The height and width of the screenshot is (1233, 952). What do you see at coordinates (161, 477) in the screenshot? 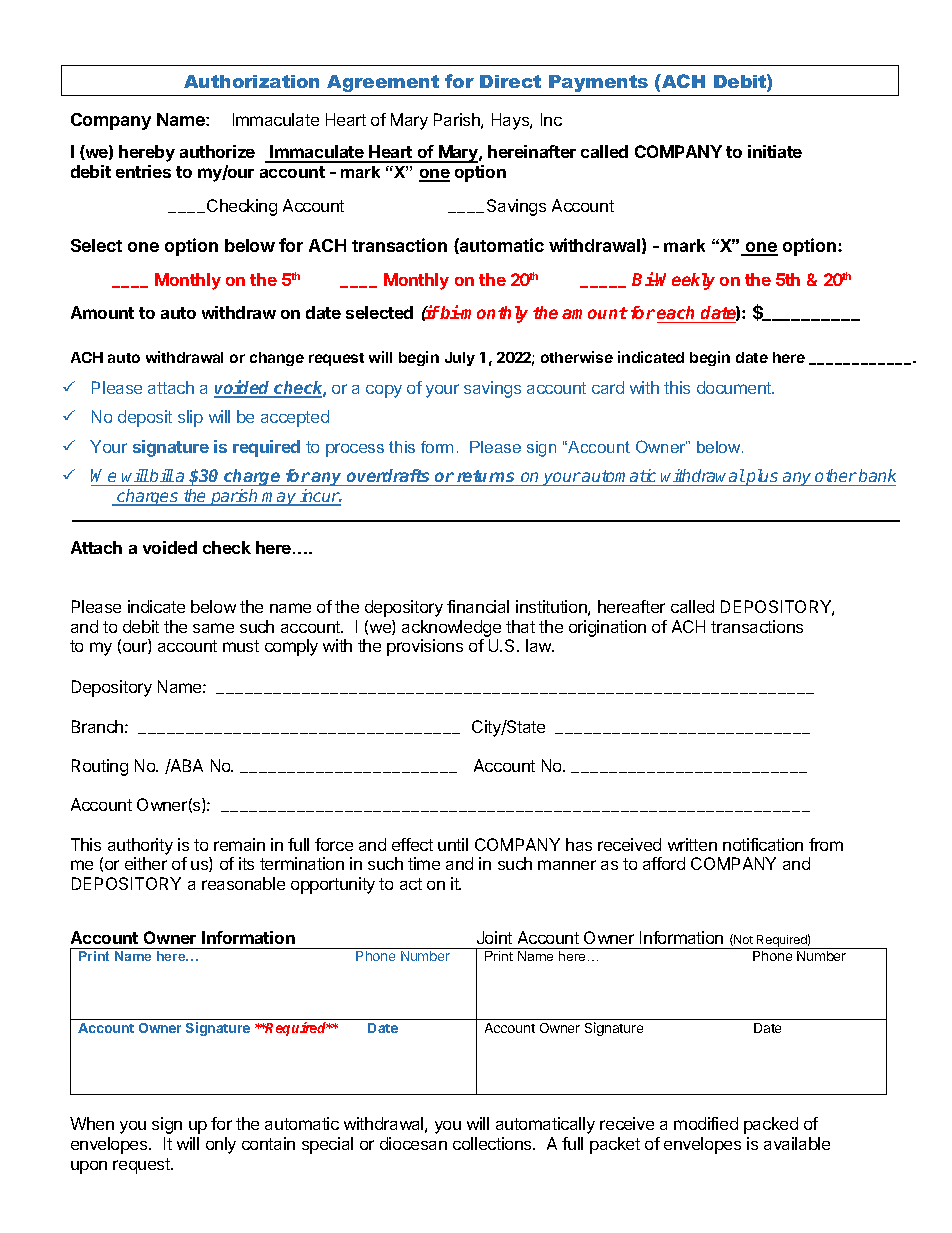
I see `bill` at bounding box center [161, 477].
